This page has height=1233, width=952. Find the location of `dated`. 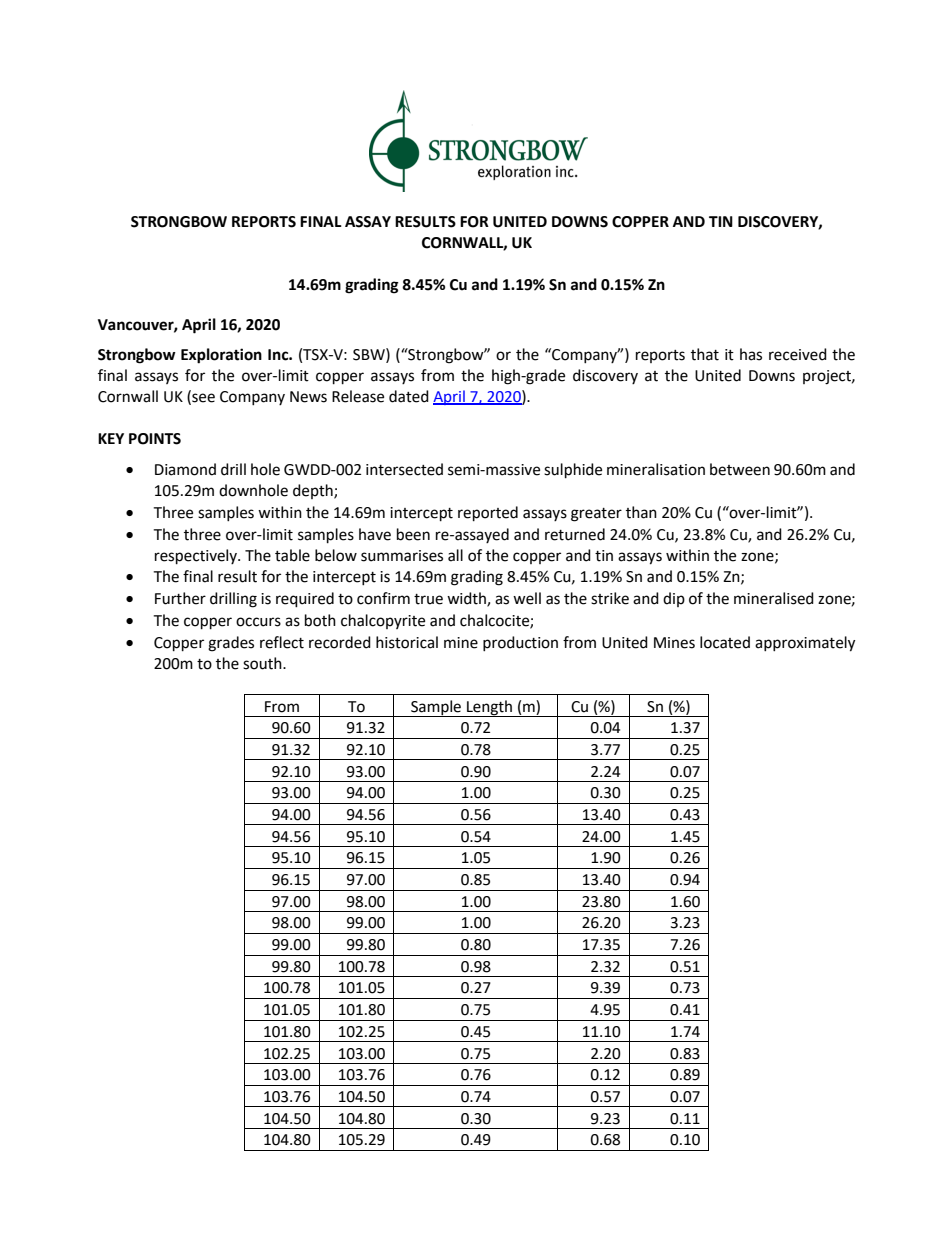

dated is located at coordinates (409, 396).
